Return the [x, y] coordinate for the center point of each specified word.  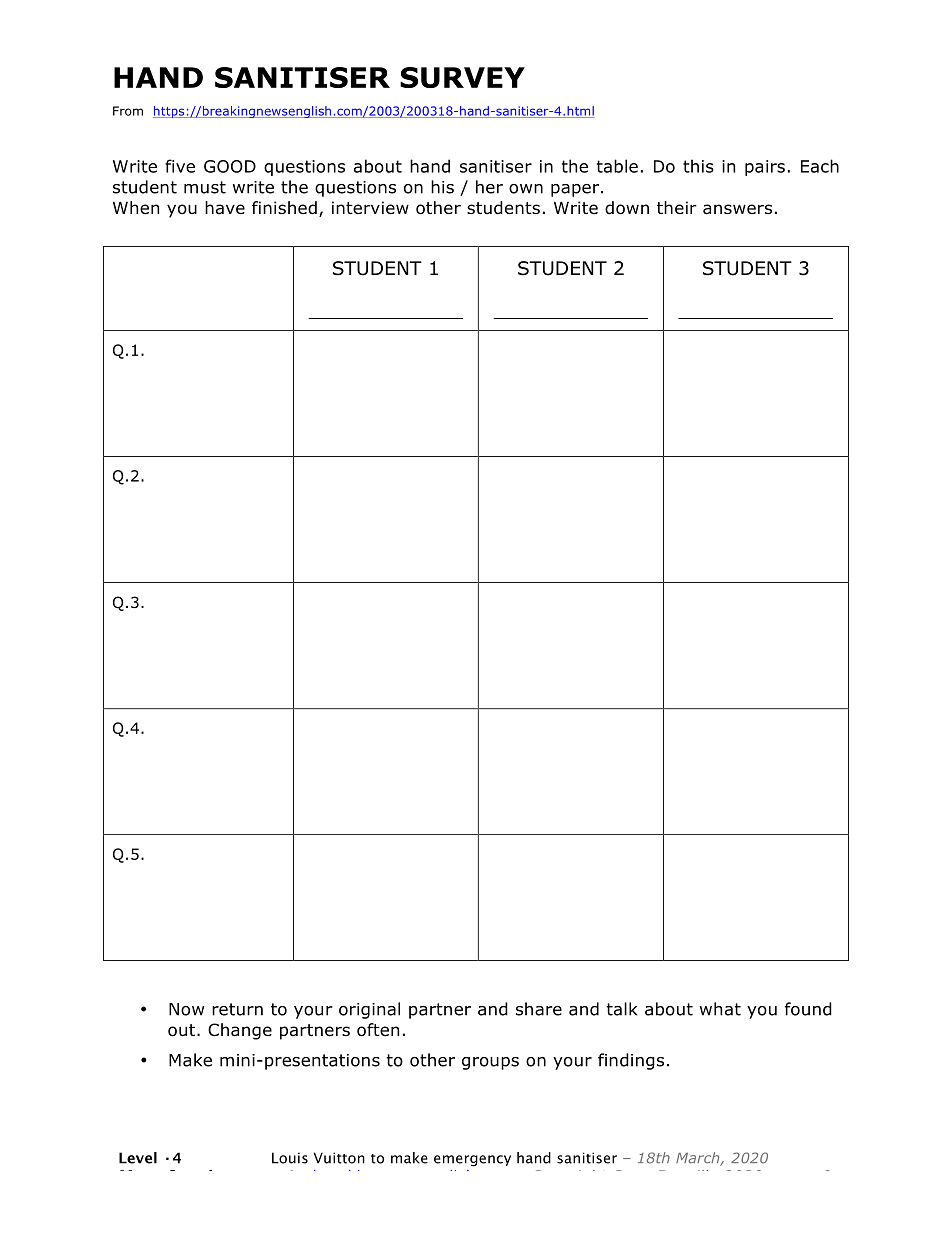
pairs [765, 168]
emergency [472, 1161]
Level [138, 1158]
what [720, 1009]
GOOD [230, 166]
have [225, 207]
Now [186, 1009]
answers [737, 209]
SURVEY [462, 77]
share [539, 1009]
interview [370, 208]
